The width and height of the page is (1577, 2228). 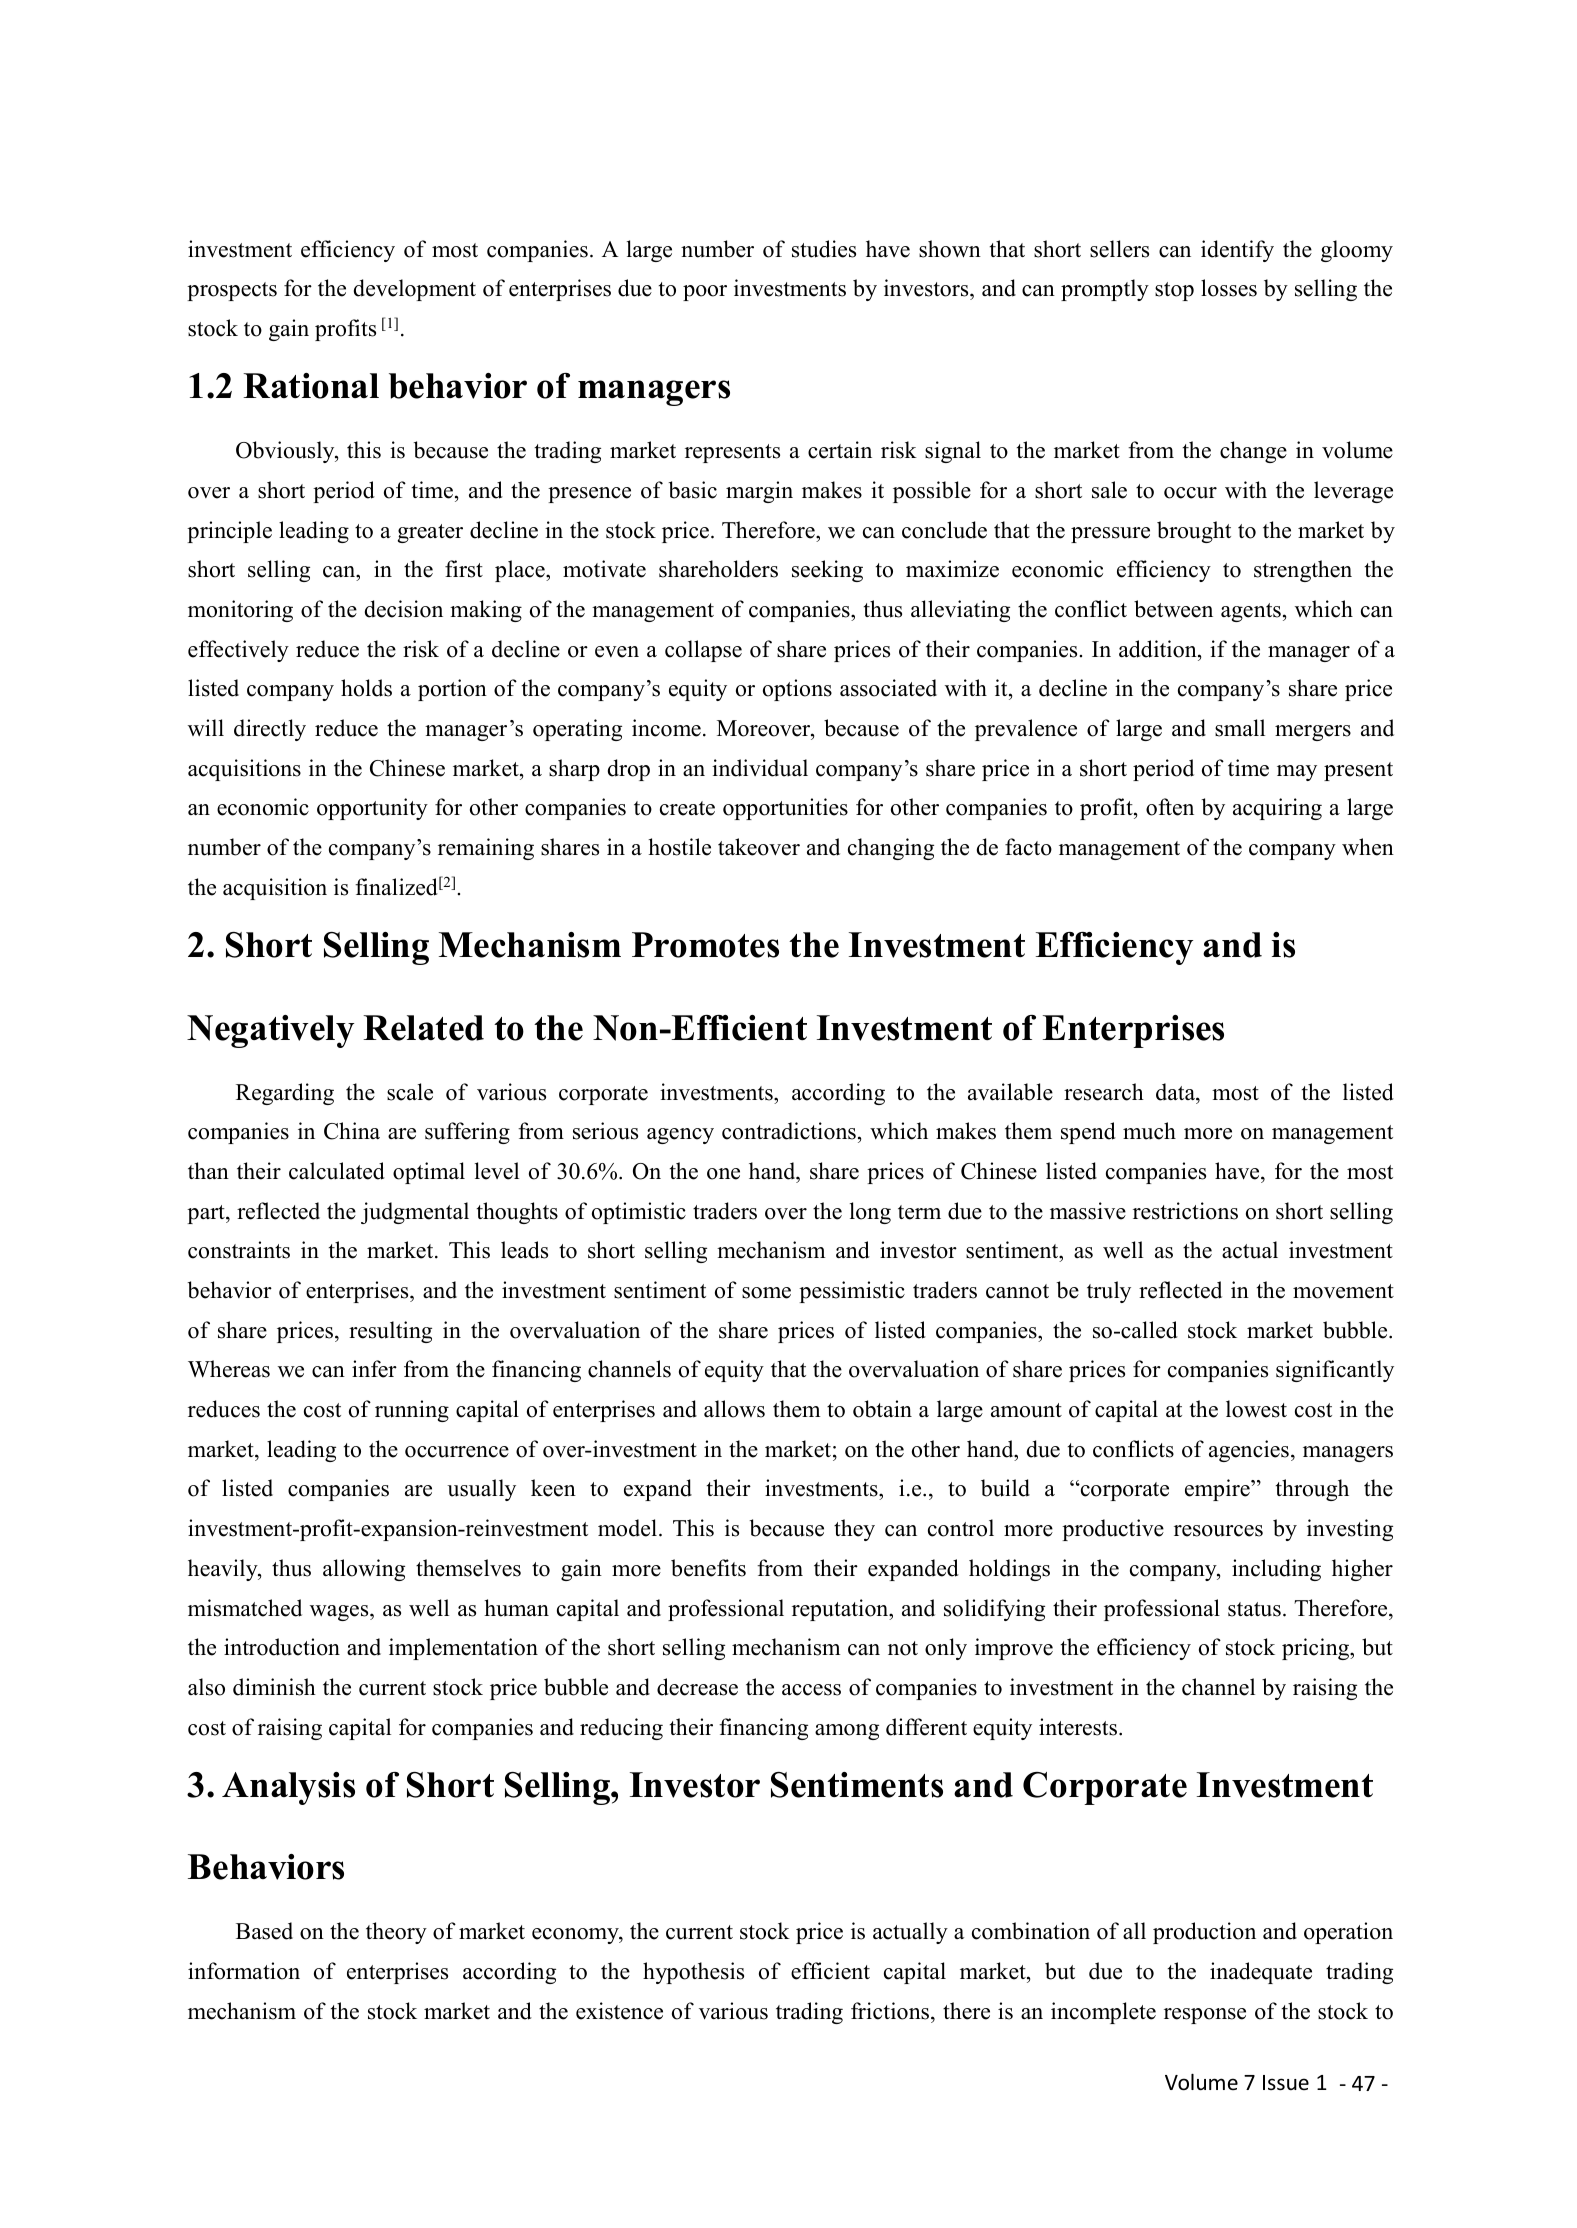 What do you see at coordinates (824, 249) in the page?
I see `studies` at bounding box center [824, 249].
